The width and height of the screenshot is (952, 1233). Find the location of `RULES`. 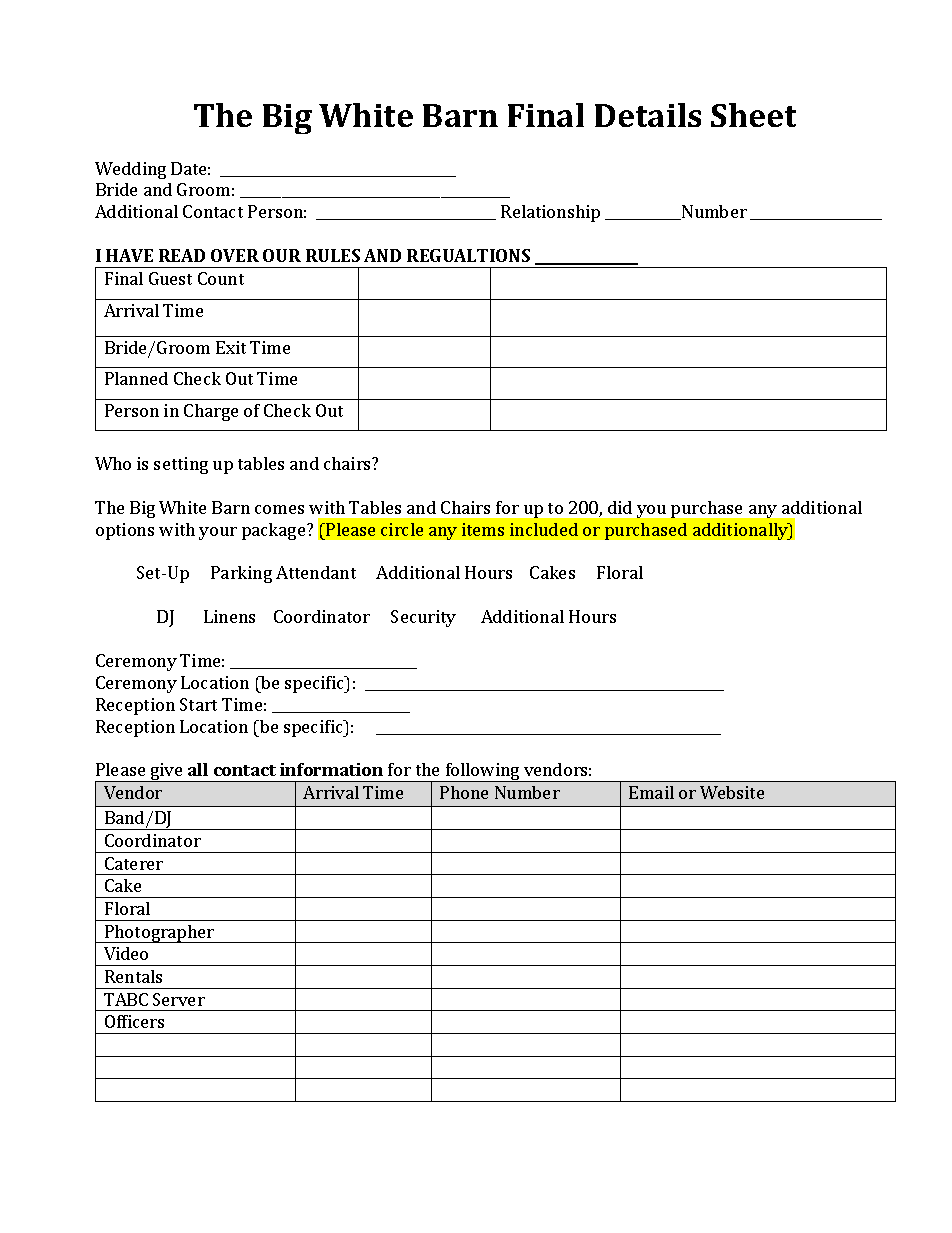

RULES is located at coordinates (333, 255).
